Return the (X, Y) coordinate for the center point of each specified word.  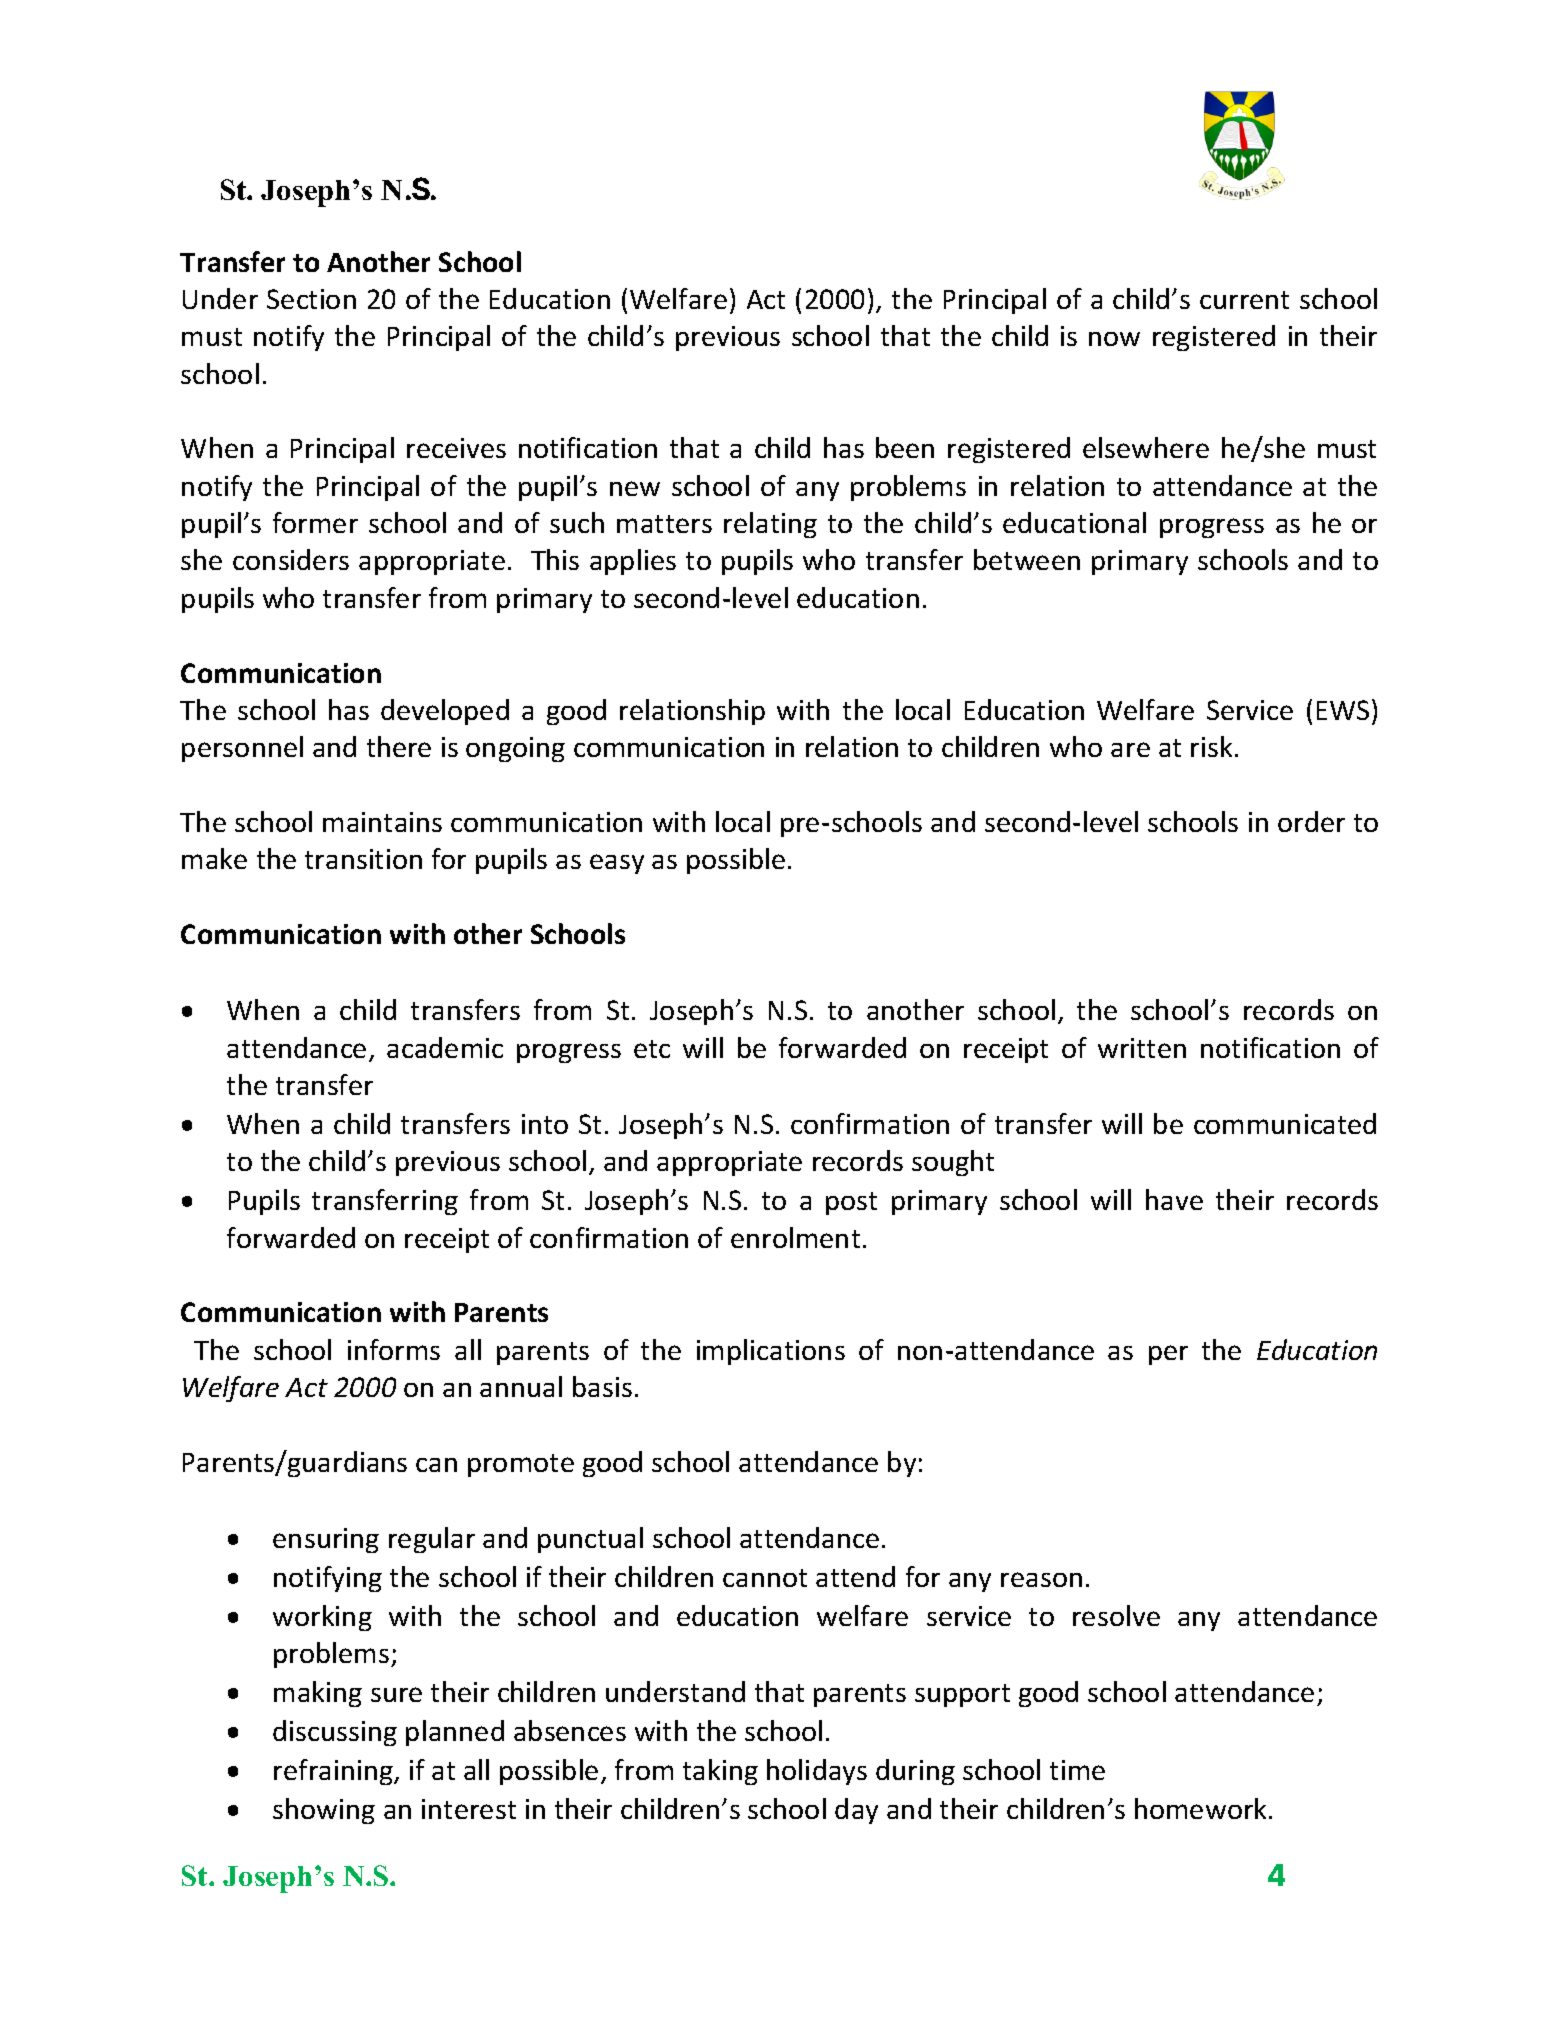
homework (1202, 1808)
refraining (335, 1772)
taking (720, 1772)
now (1114, 339)
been (905, 447)
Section (311, 299)
